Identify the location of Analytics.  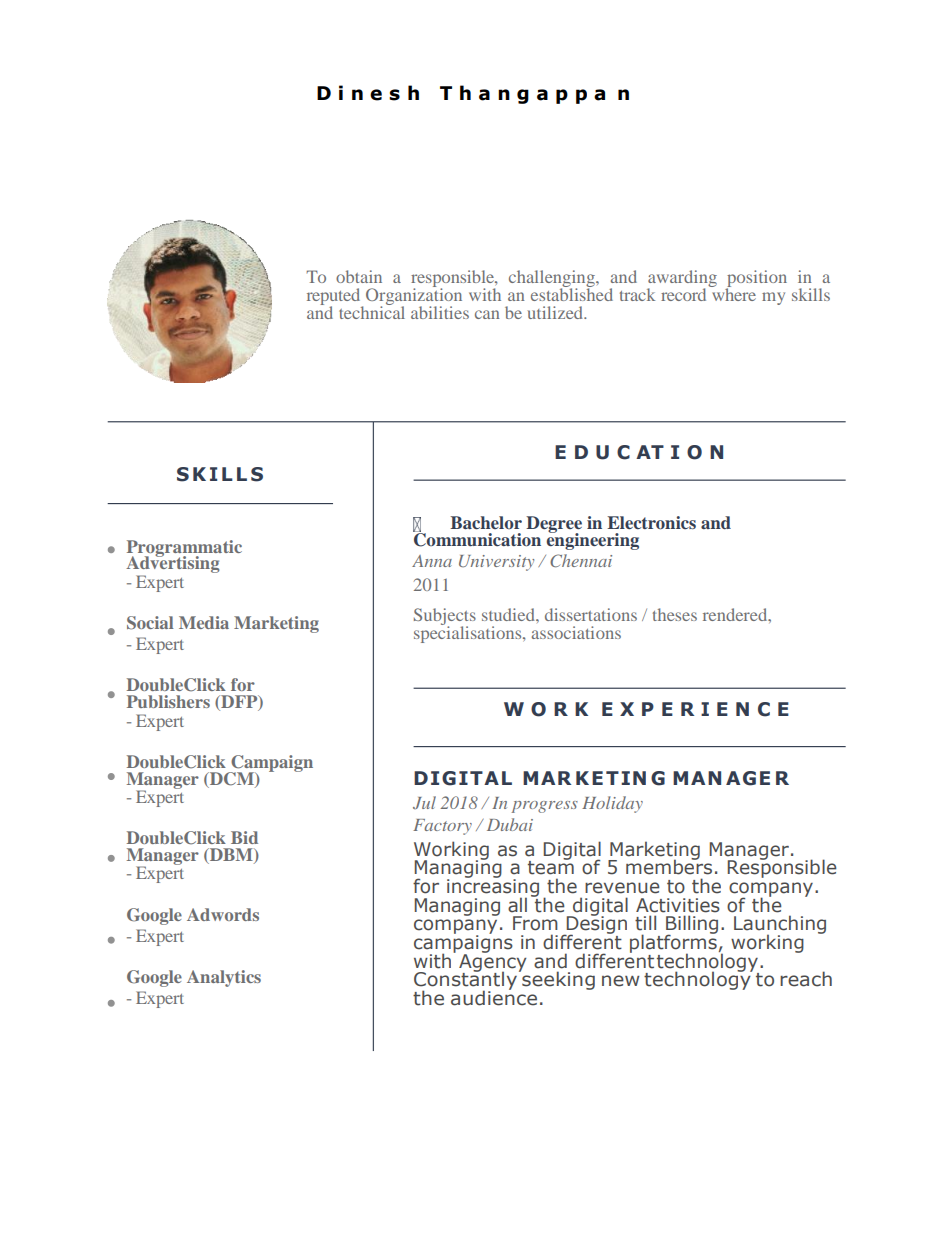
(224, 978).
